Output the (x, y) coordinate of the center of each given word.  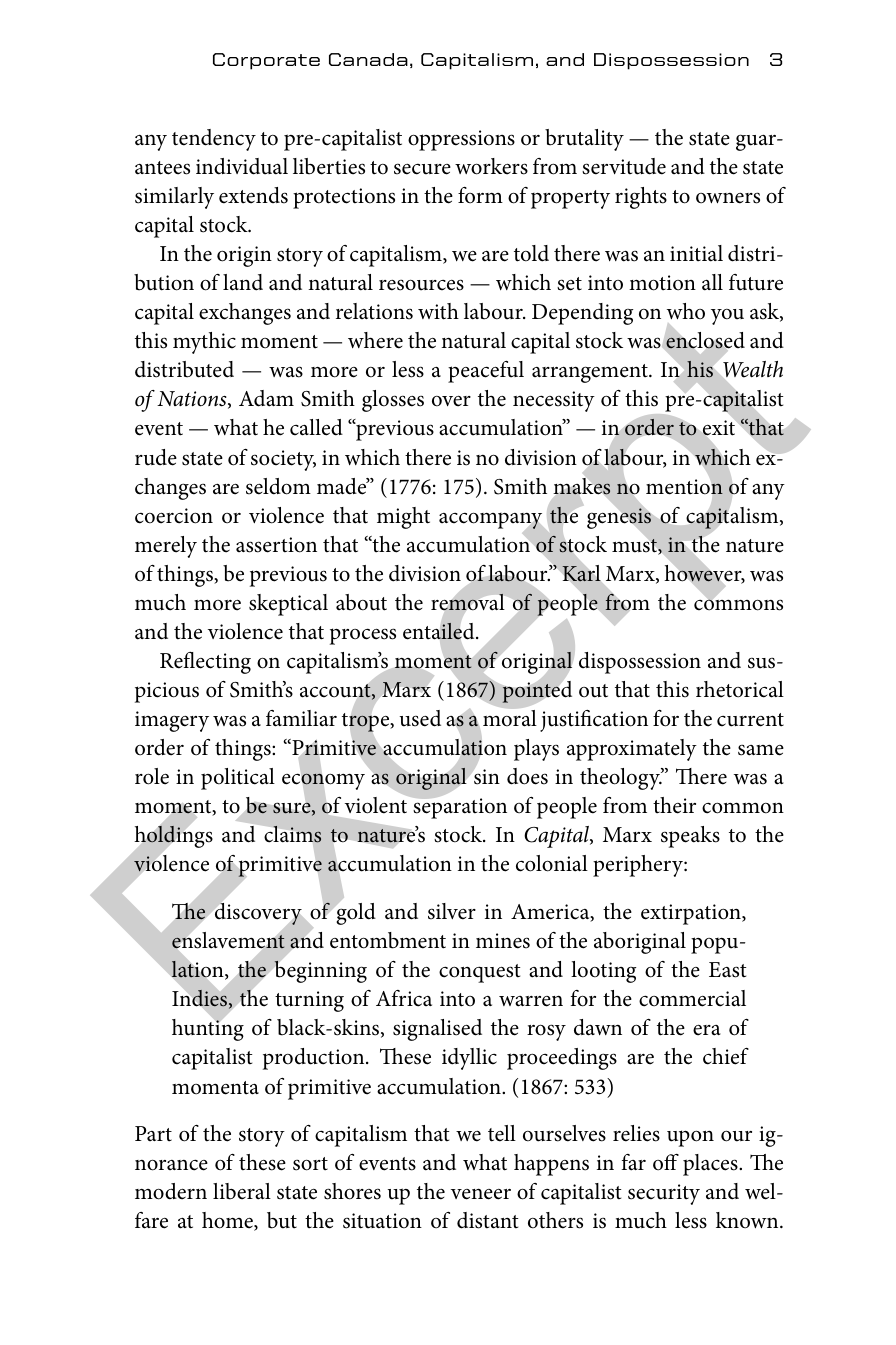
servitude (624, 166)
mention (684, 487)
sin (487, 777)
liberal (242, 1191)
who (686, 311)
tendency (214, 140)
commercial (692, 998)
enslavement (228, 940)
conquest (479, 973)
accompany (490, 520)
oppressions (461, 140)
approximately (632, 750)
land (243, 282)
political (238, 779)
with (438, 311)
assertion (276, 545)
